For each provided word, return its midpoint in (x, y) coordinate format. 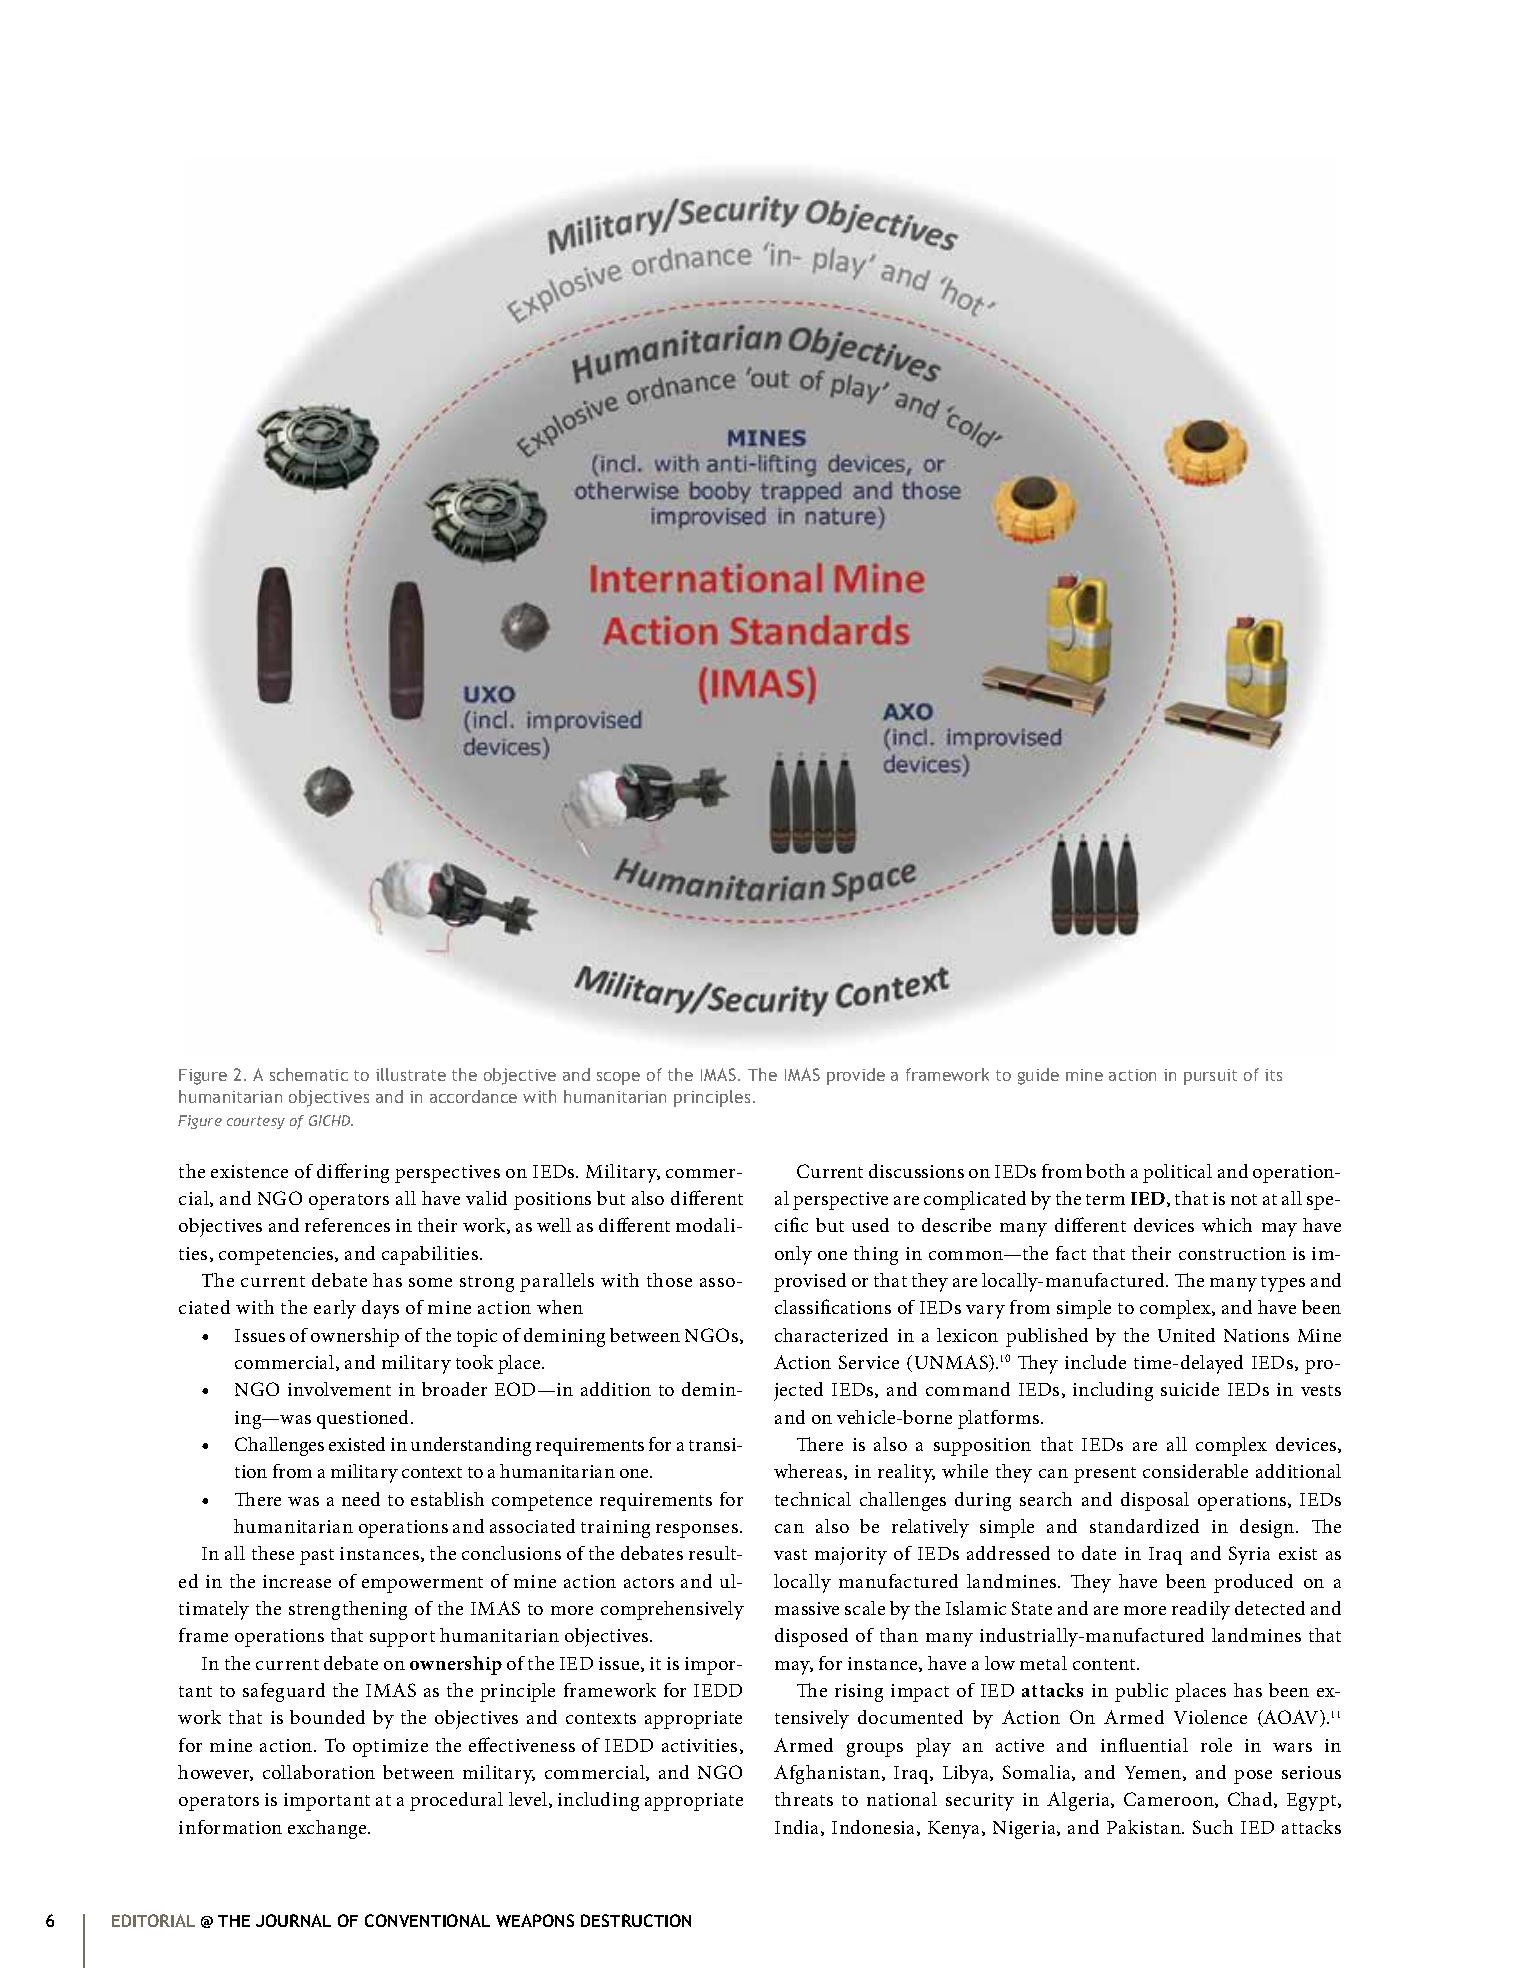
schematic (309, 1074)
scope (618, 1078)
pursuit (1210, 1077)
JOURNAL (293, 1920)
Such (1213, 1827)
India (798, 1828)
